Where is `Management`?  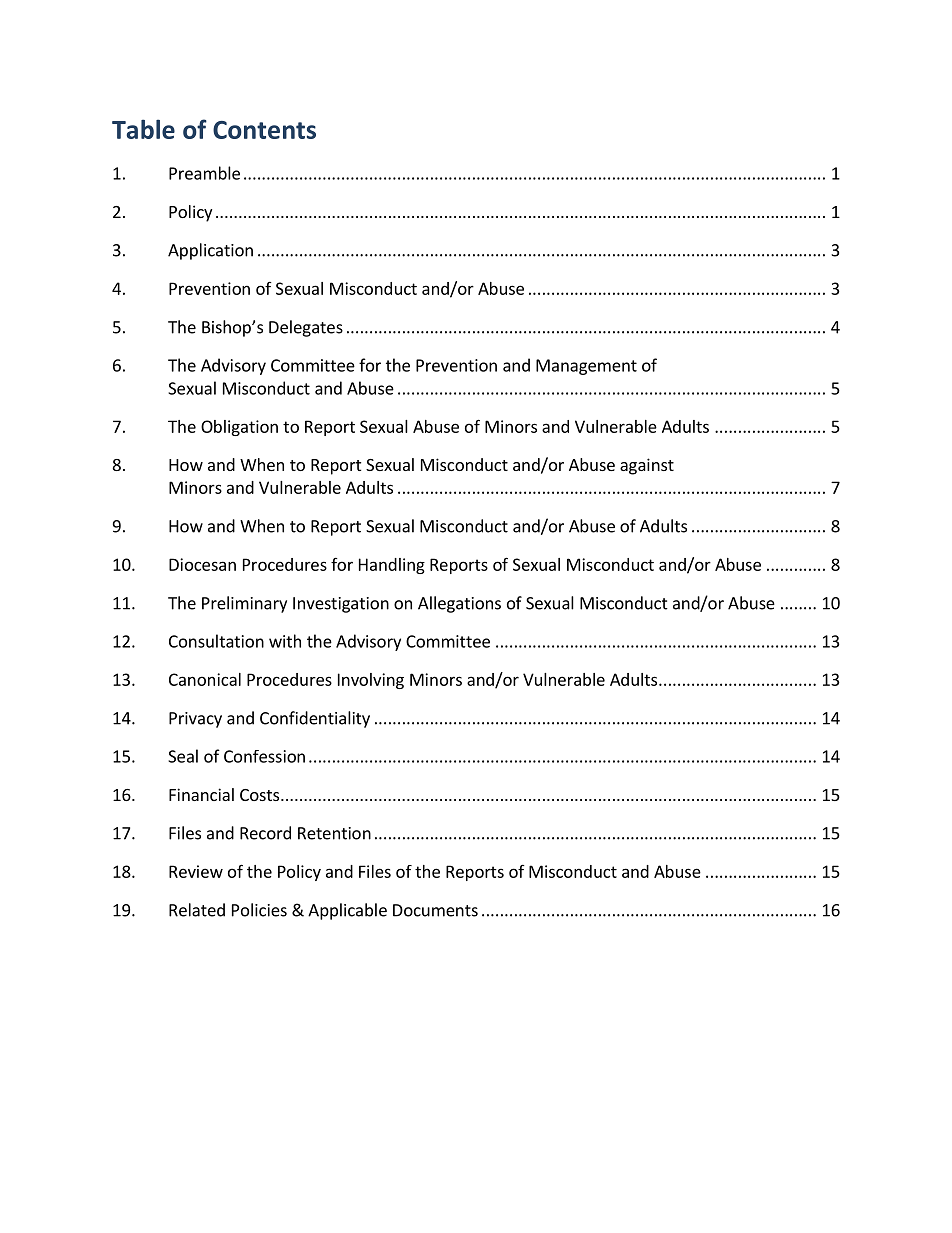 Management is located at coordinates (586, 367).
